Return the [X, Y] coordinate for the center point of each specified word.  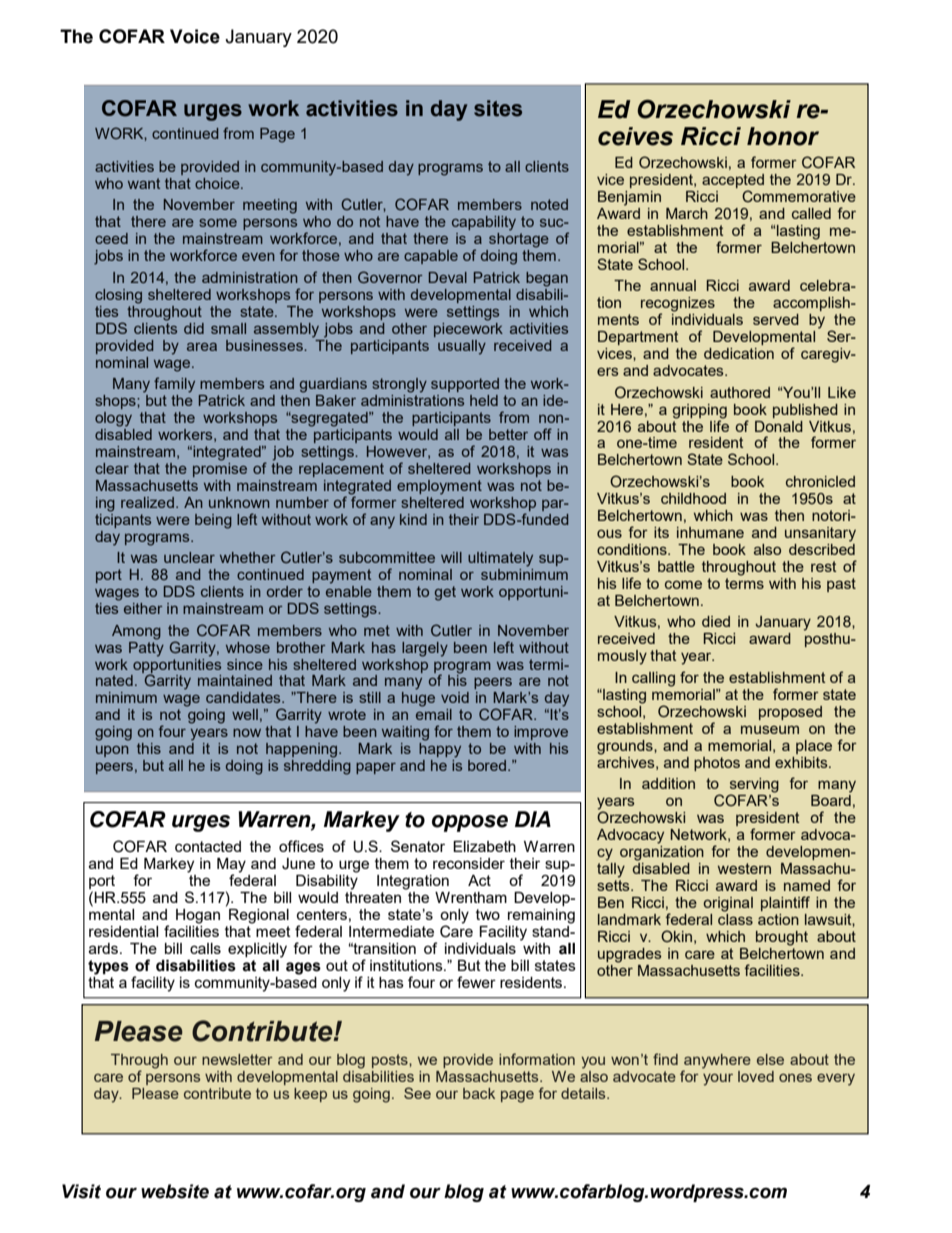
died [716, 621]
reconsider [469, 863]
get [445, 593]
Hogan [198, 916]
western [744, 868]
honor [783, 136]
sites [498, 108]
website [175, 1191]
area [202, 347]
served [776, 319]
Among [136, 632]
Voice [195, 36]
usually [462, 347]
